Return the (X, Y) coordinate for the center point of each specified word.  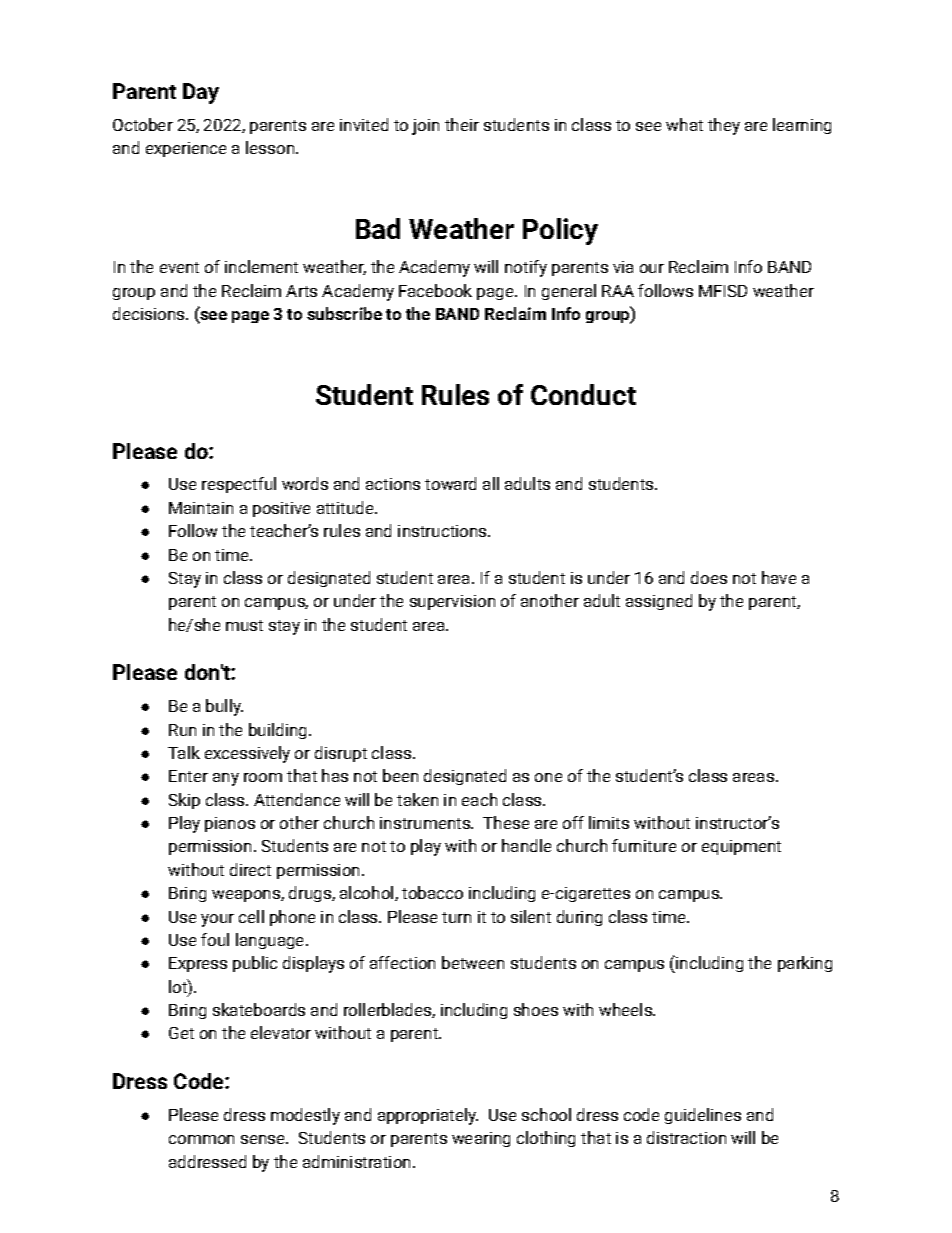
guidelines (703, 1116)
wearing (481, 1139)
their (462, 124)
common (201, 1139)
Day (201, 93)
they (724, 126)
